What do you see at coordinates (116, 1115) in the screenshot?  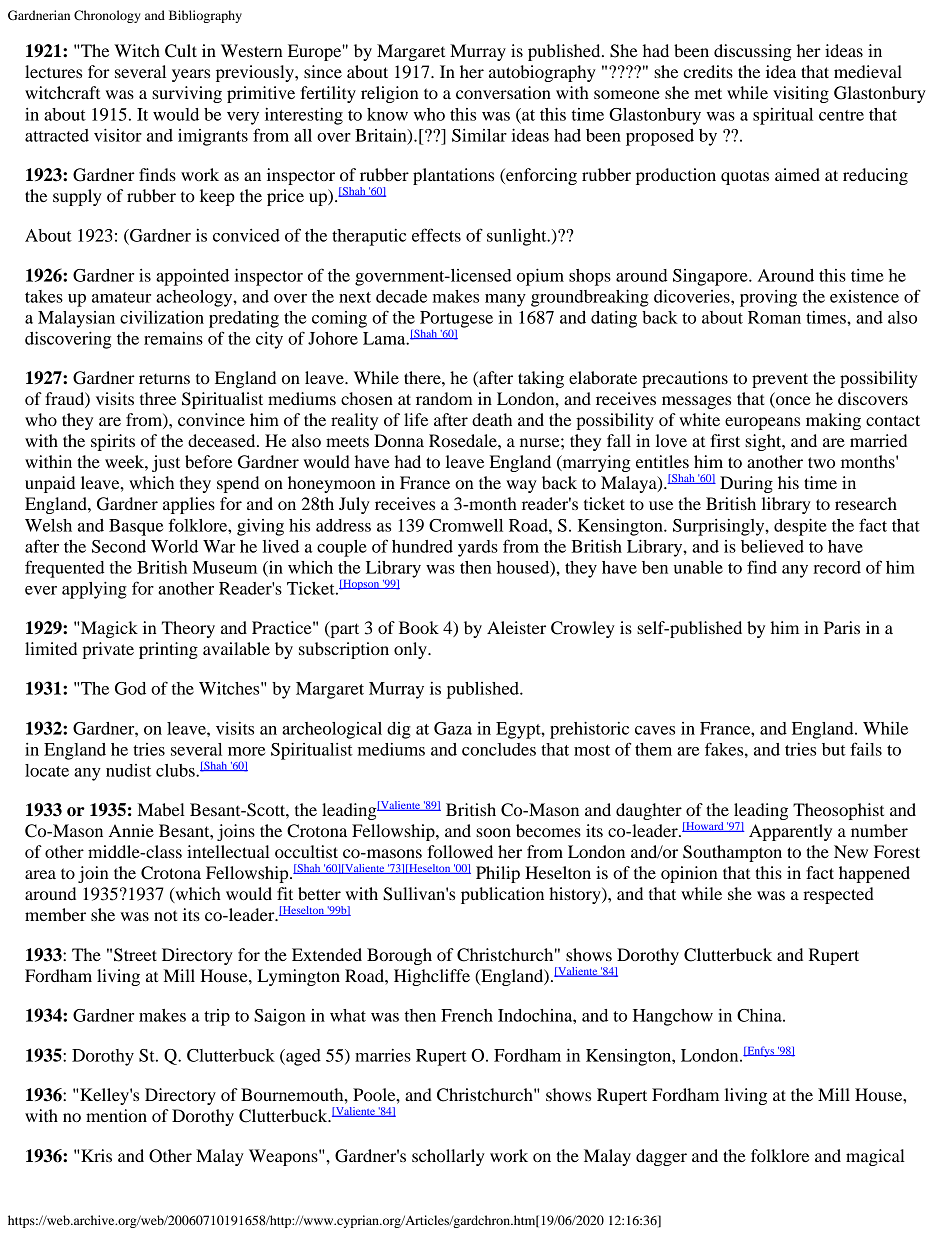 I see `mention` at bounding box center [116, 1115].
